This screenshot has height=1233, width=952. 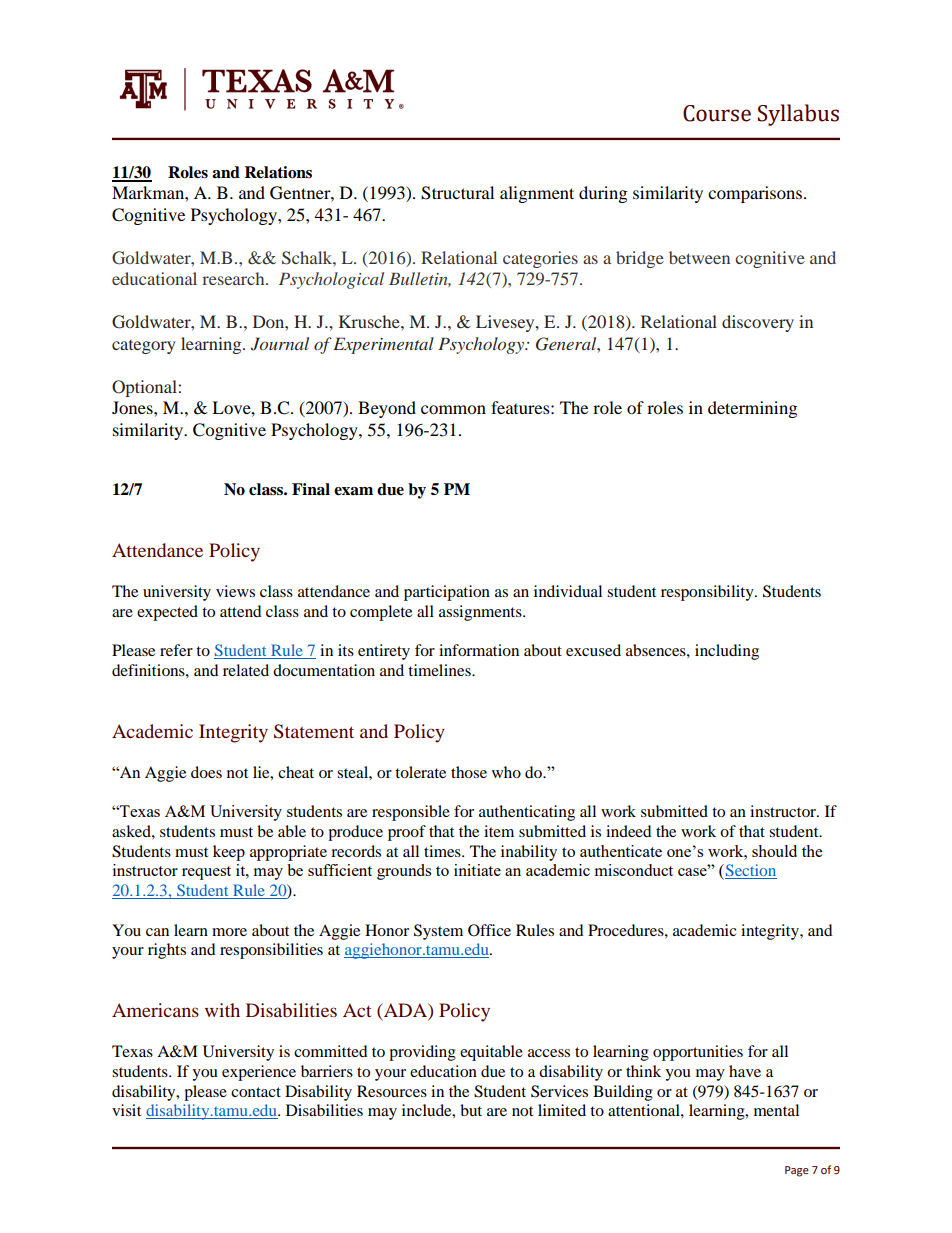 I want to click on information, so click(x=479, y=650).
